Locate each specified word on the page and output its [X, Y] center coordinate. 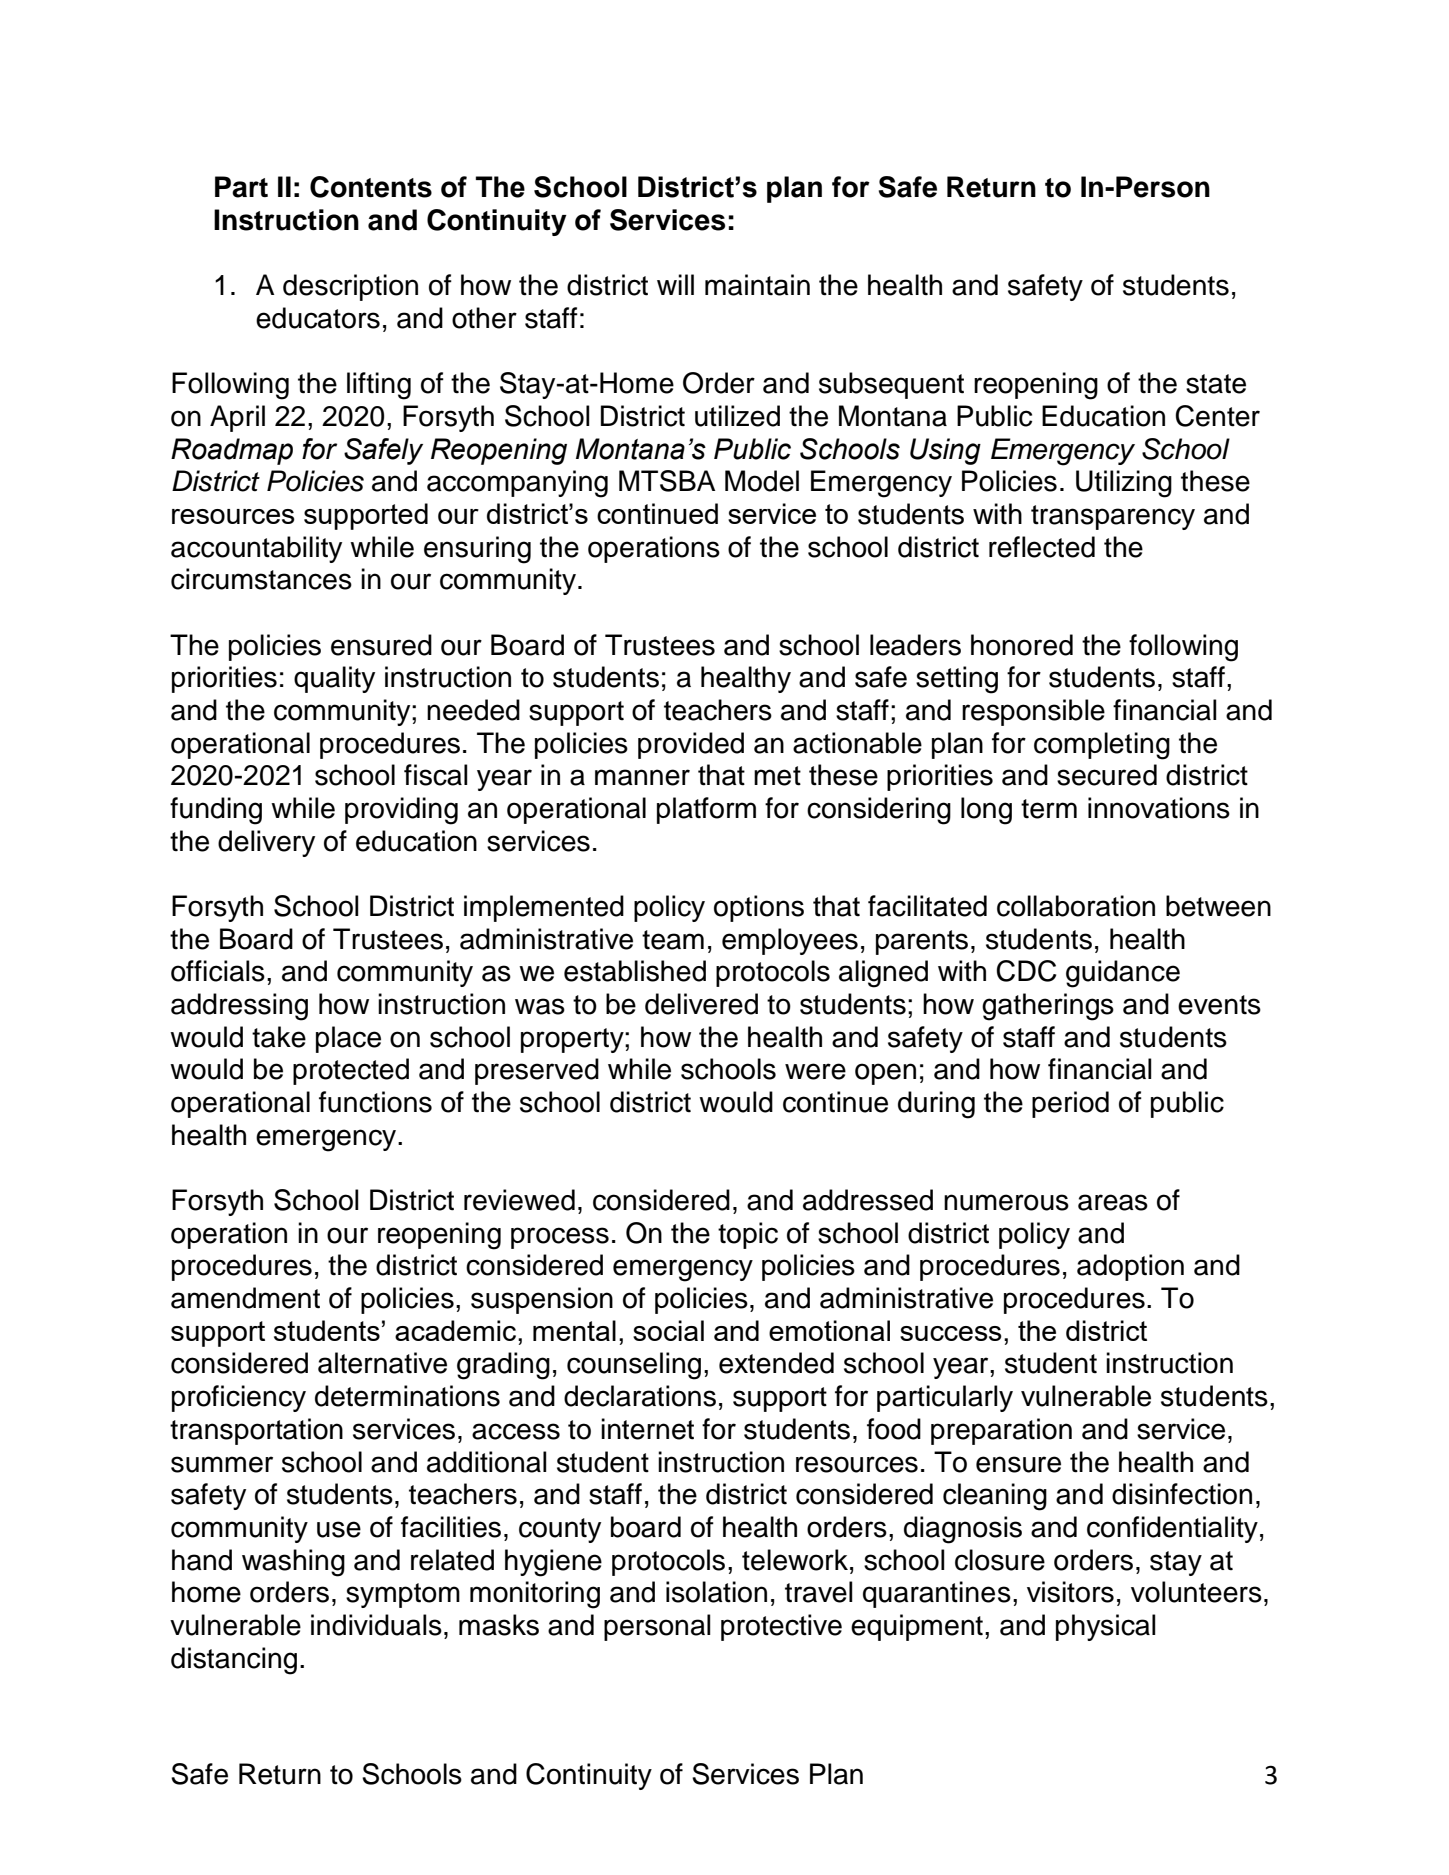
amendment [245, 1298]
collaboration [1076, 906]
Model [762, 481]
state [1216, 384]
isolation [716, 1592]
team [673, 940]
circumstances [261, 579]
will [675, 284]
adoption [1130, 1267]
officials [218, 971]
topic [748, 1235]
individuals [376, 1625]
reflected [1042, 547]
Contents [371, 187]
